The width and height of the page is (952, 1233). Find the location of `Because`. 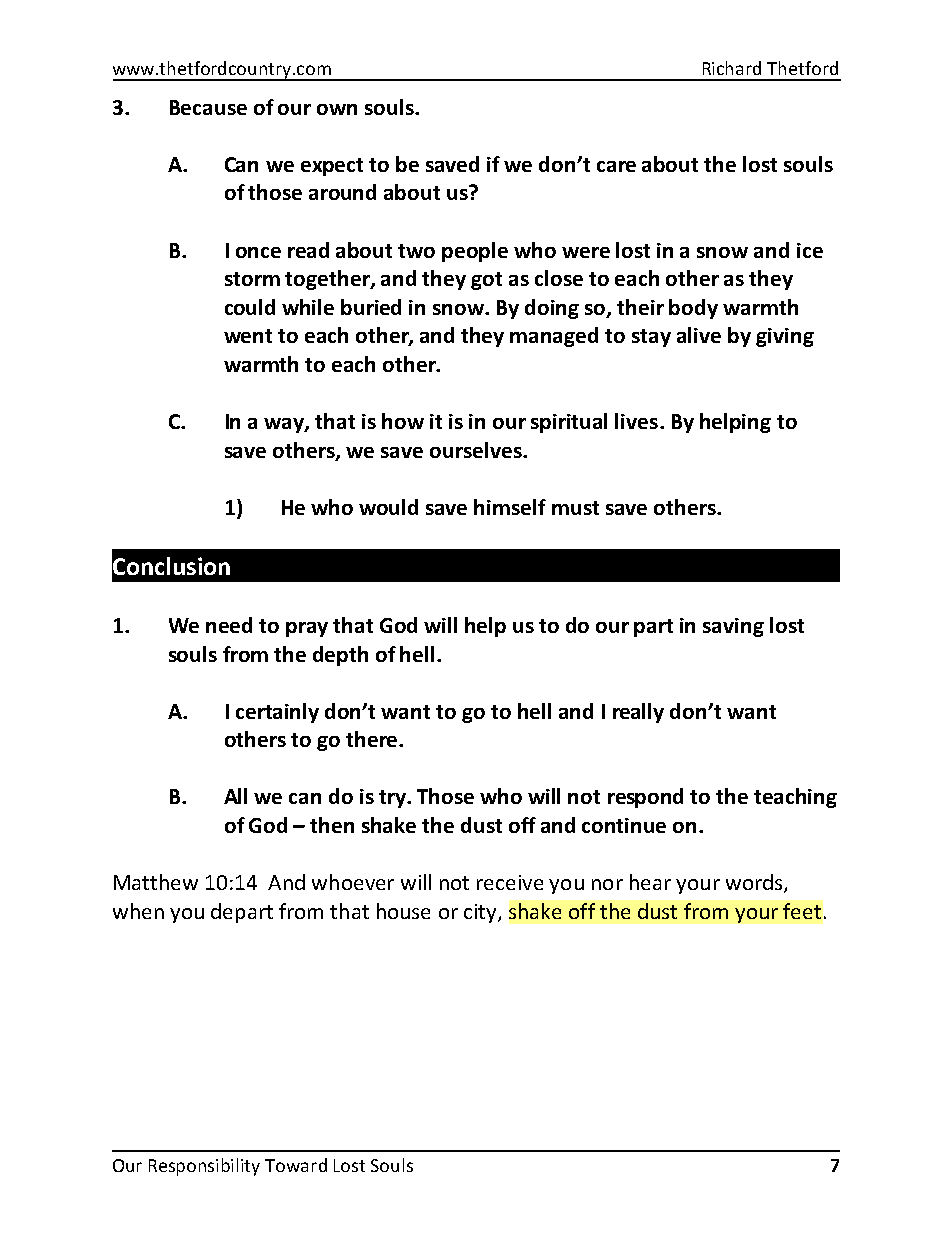

Because is located at coordinates (208, 107).
